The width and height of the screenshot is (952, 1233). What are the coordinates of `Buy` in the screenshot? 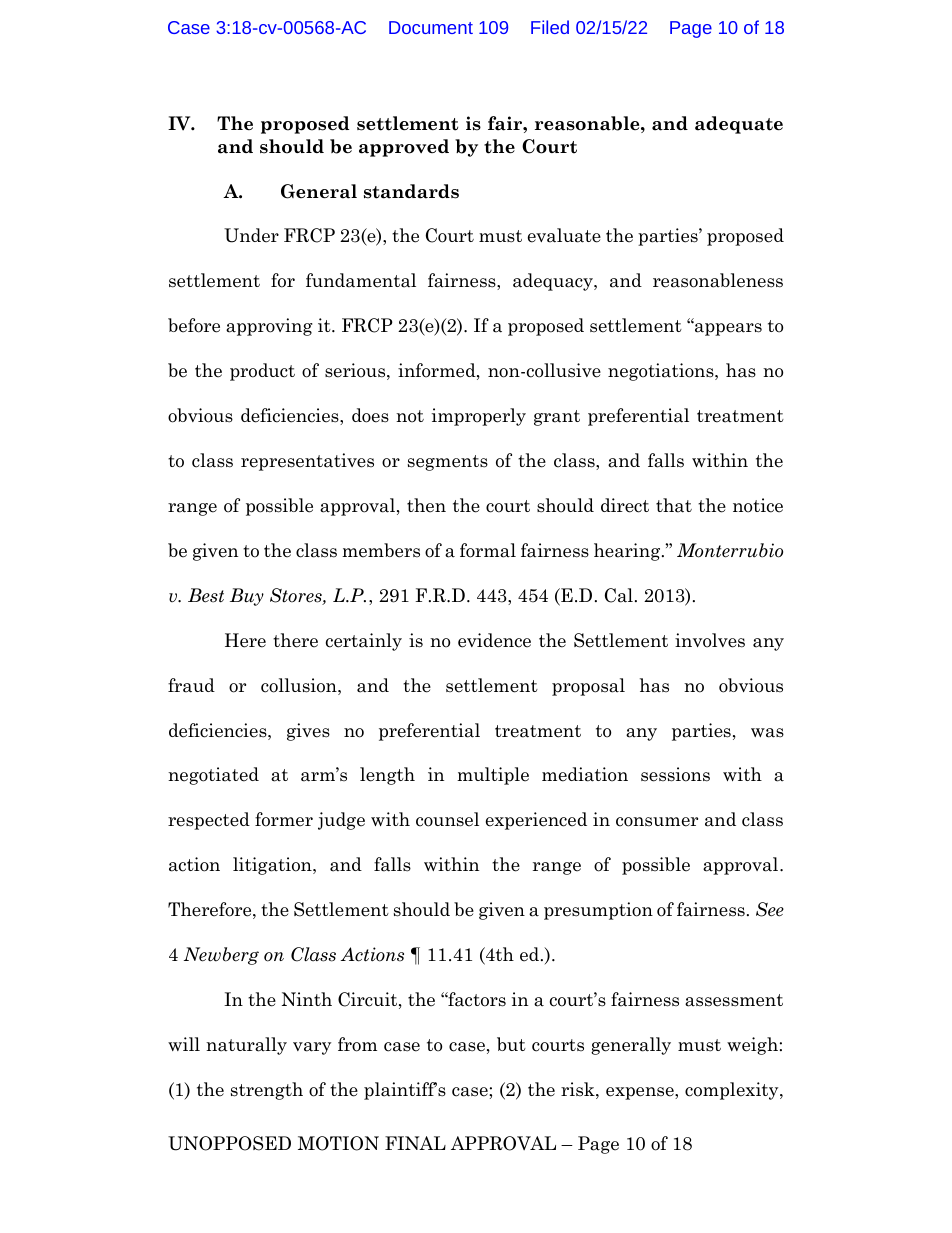 It's located at (247, 597).
